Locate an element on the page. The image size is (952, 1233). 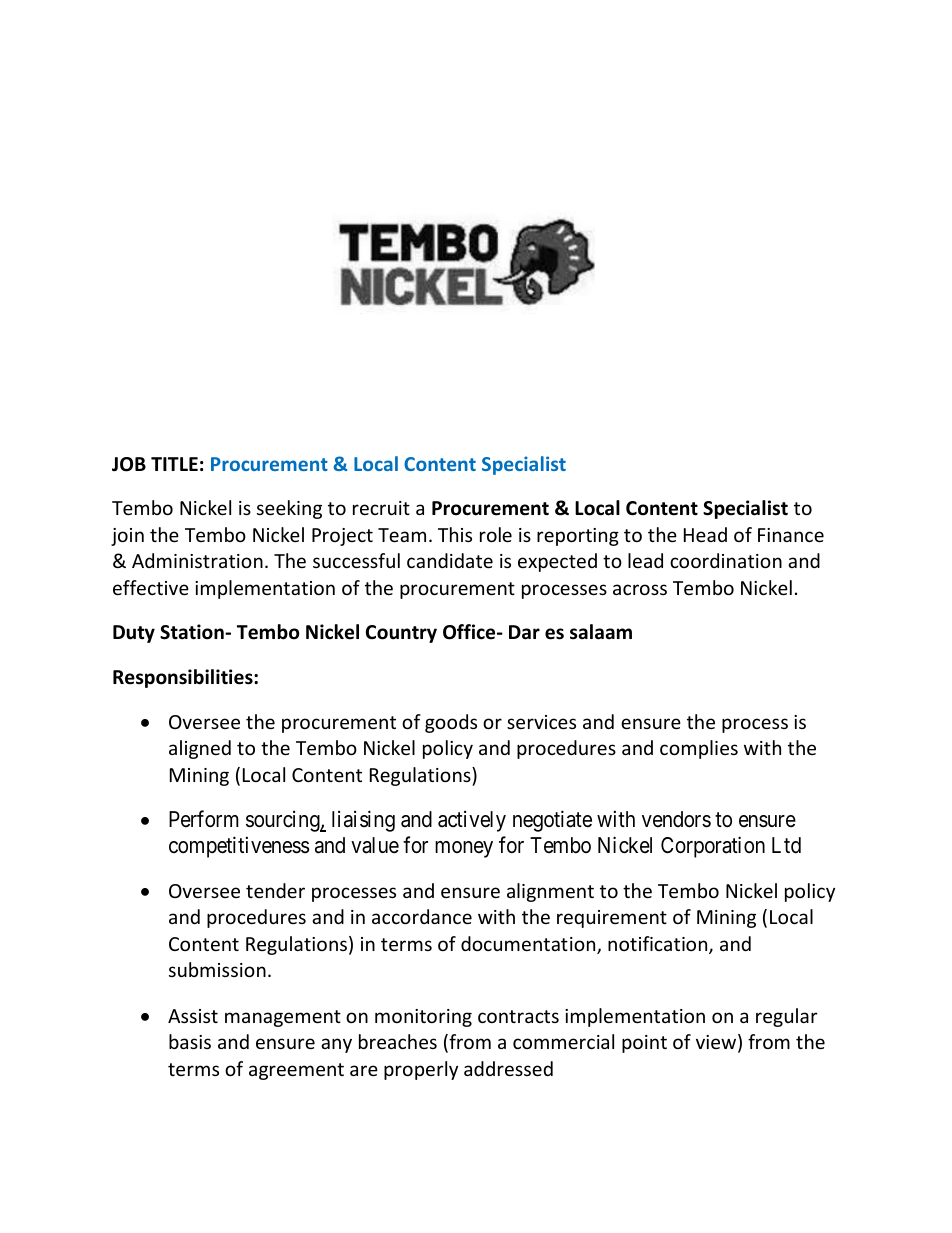
TITLE is located at coordinates (174, 464).
